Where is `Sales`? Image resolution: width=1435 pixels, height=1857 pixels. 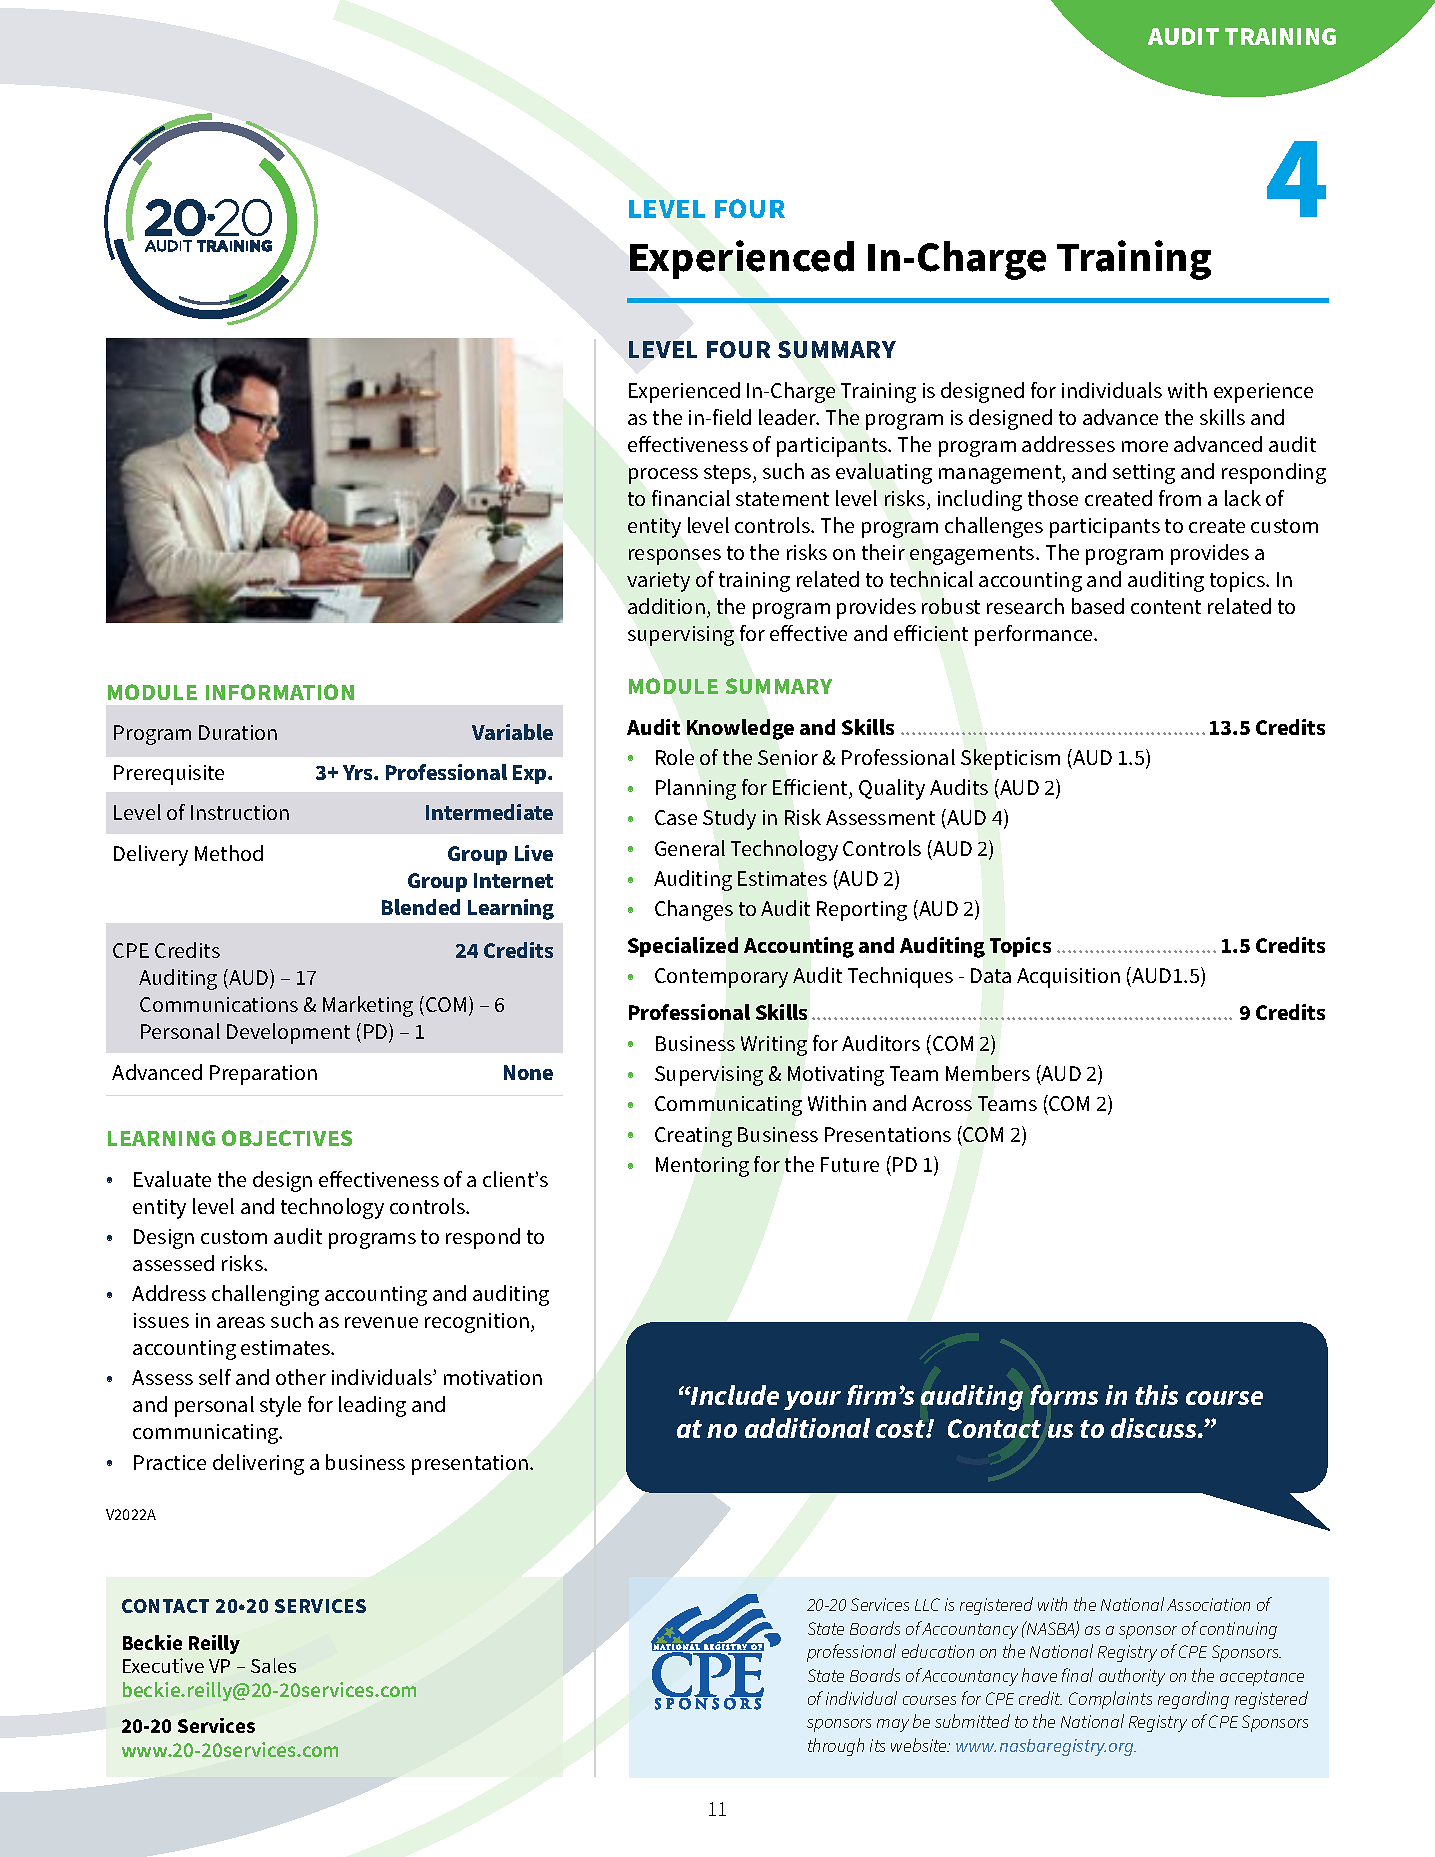
Sales is located at coordinates (273, 1665).
